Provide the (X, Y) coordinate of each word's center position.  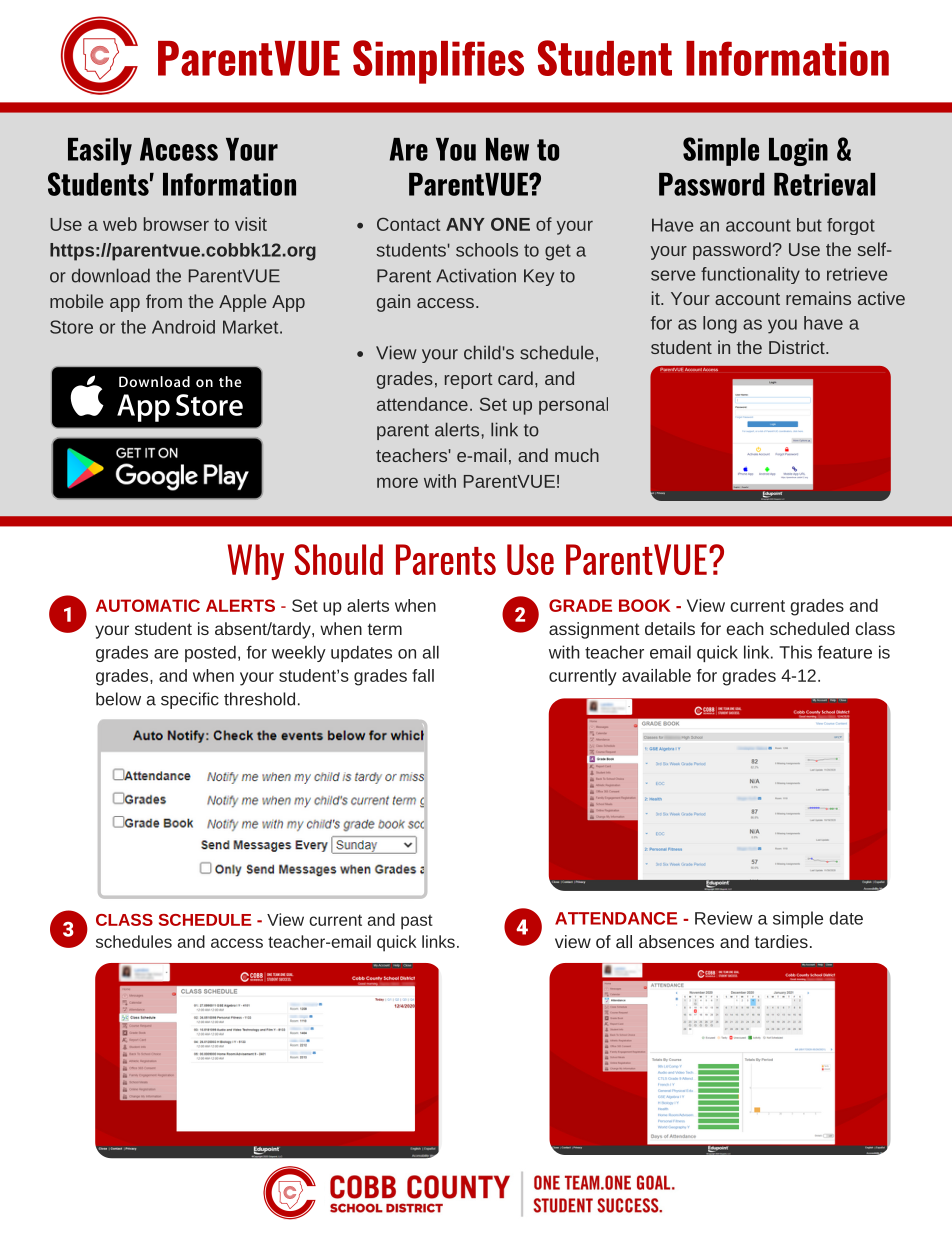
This (795, 652)
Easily (100, 151)
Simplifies (438, 62)
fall (423, 675)
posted (210, 653)
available (656, 675)
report (469, 381)
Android (183, 327)
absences (676, 941)
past (417, 922)
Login (798, 152)
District (798, 347)
